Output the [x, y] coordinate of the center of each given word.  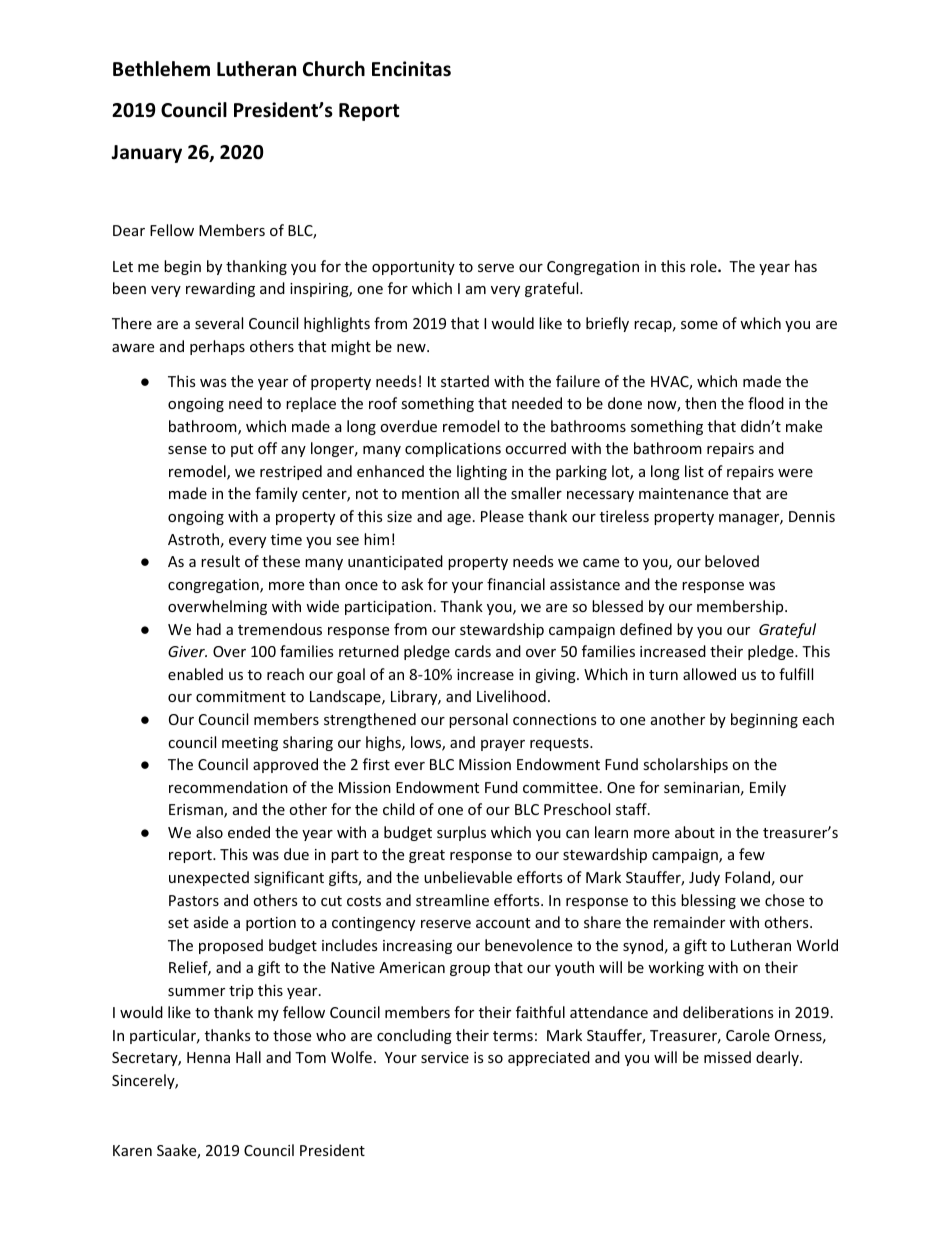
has [806, 266]
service [445, 1057]
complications [453, 449]
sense [187, 450]
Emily [768, 788]
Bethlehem [161, 69]
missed [727, 1057]
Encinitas [411, 69]
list [694, 471]
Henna [208, 1057]
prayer [503, 745]
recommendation [228, 787]
